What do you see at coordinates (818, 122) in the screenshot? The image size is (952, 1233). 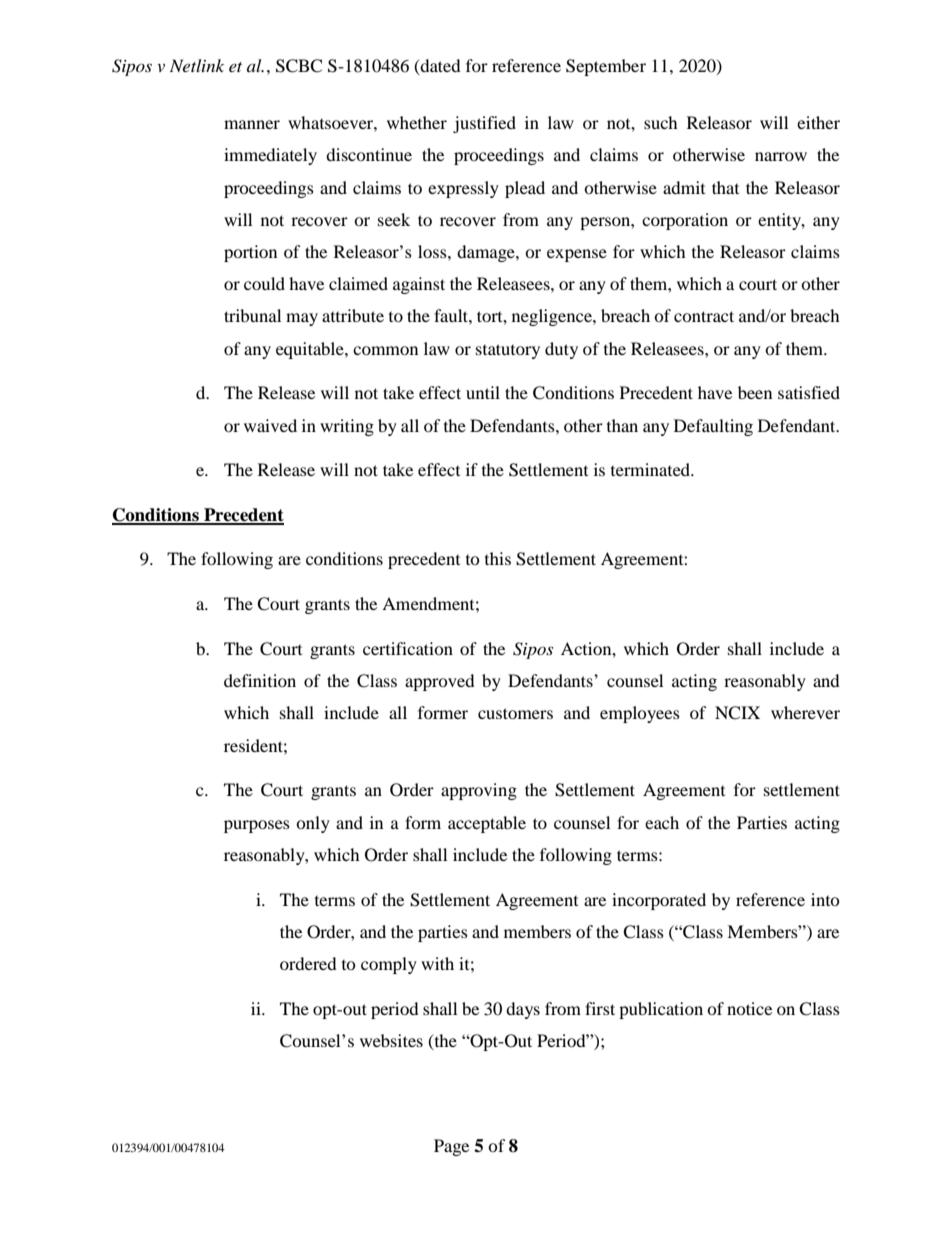 I see `either` at bounding box center [818, 122].
